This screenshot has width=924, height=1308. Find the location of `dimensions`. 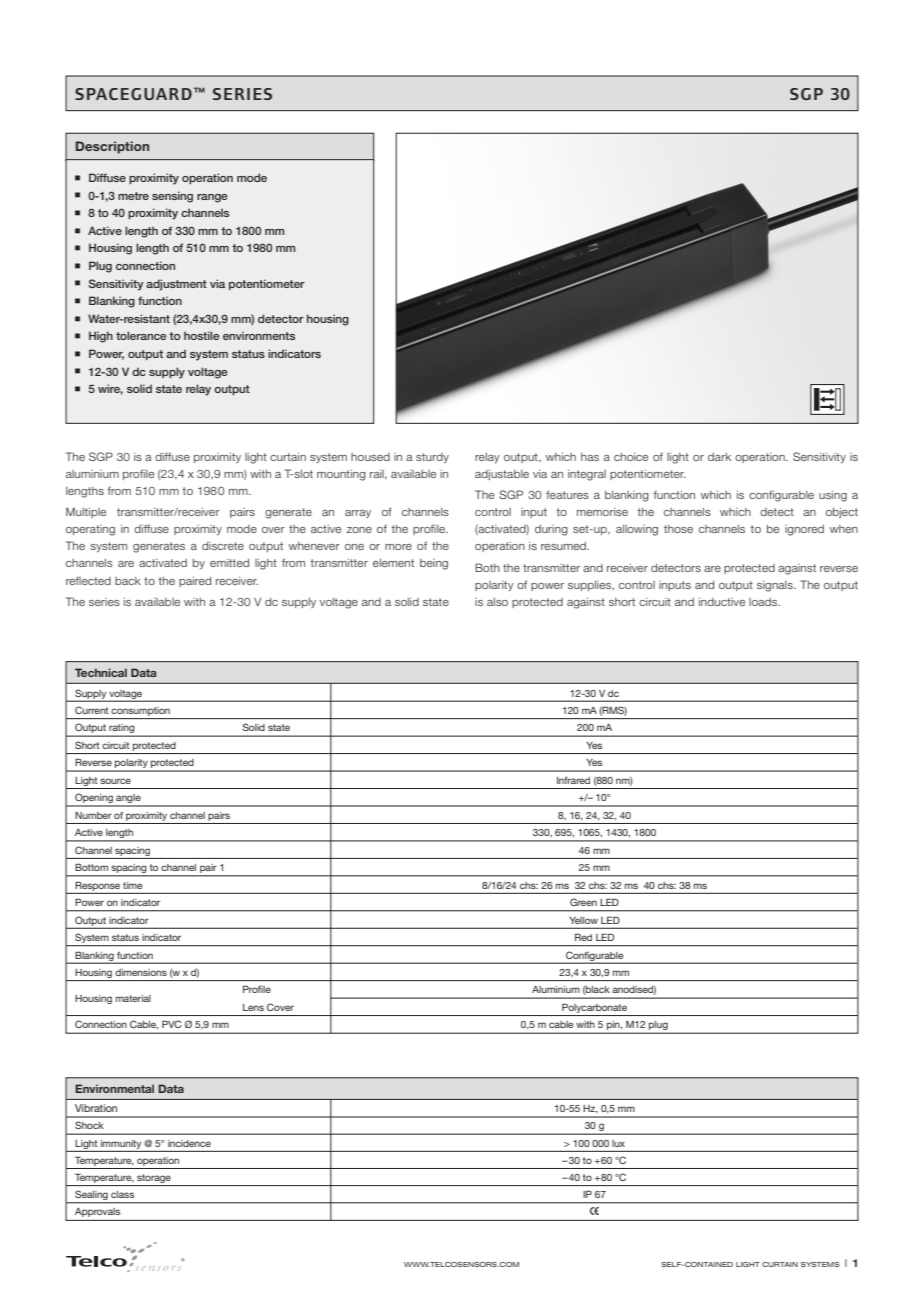

dimensions is located at coordinates (141, 972).
